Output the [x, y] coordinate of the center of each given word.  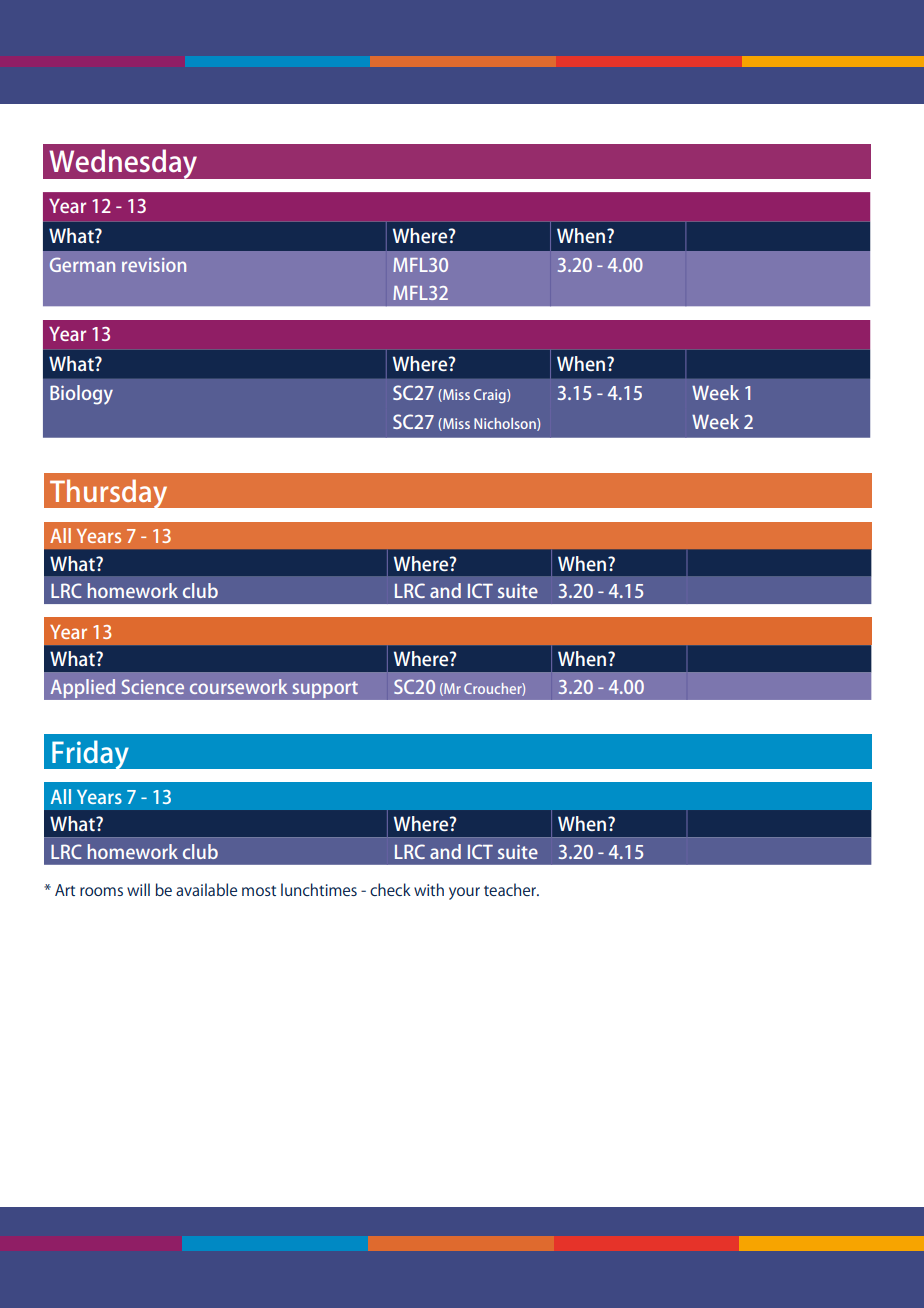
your [464, 893]
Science [153, 686]
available [206, 889]
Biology [81, 395]
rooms [101, 891]
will [138, 889]
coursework [238, 686]
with [429, 889]
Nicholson [506, 424]
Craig [491, 396]
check [390, 889]
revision [154, 265]
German [82, 265]
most [259, 890]
